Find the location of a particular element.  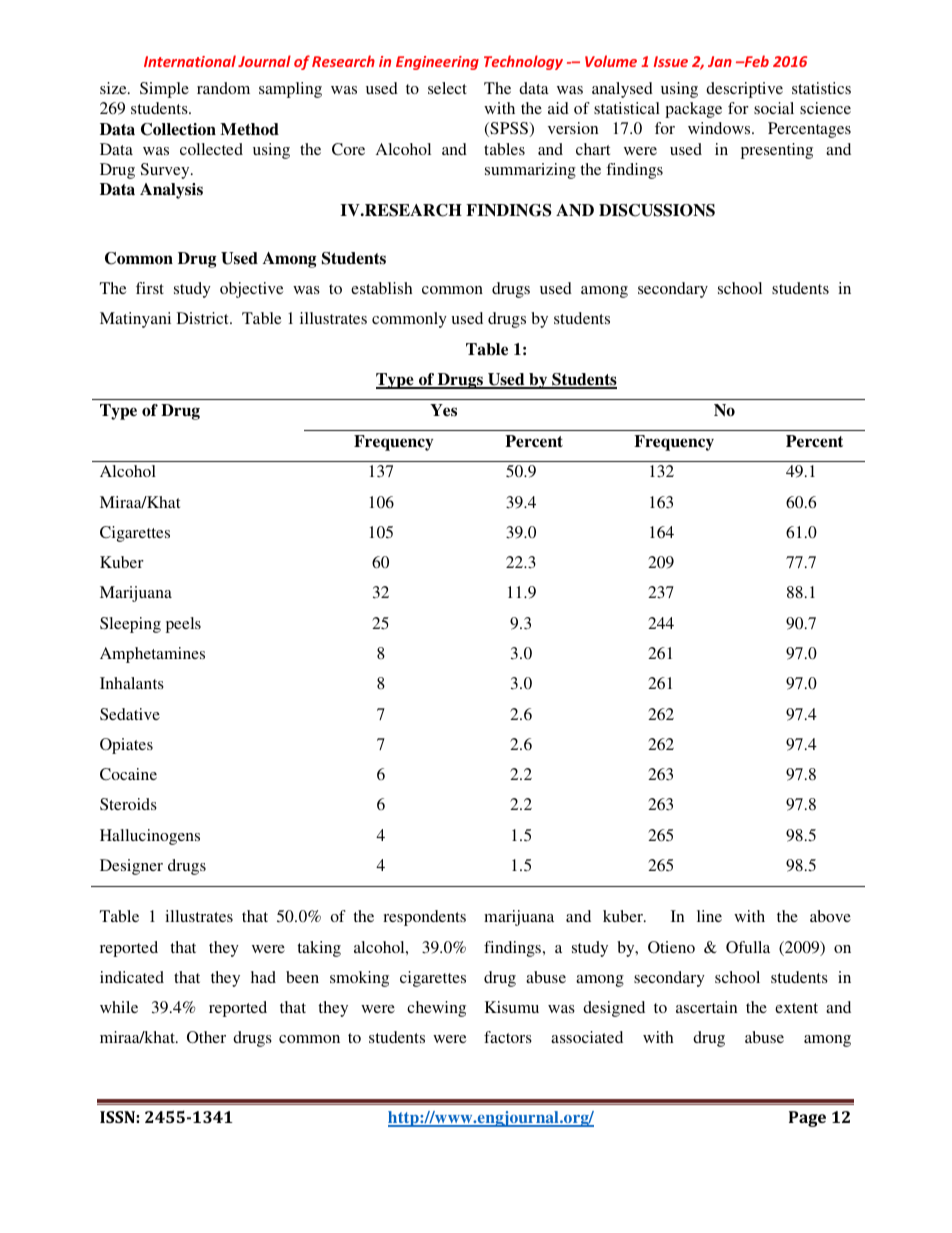

line is located at coordinates (709, 916).
